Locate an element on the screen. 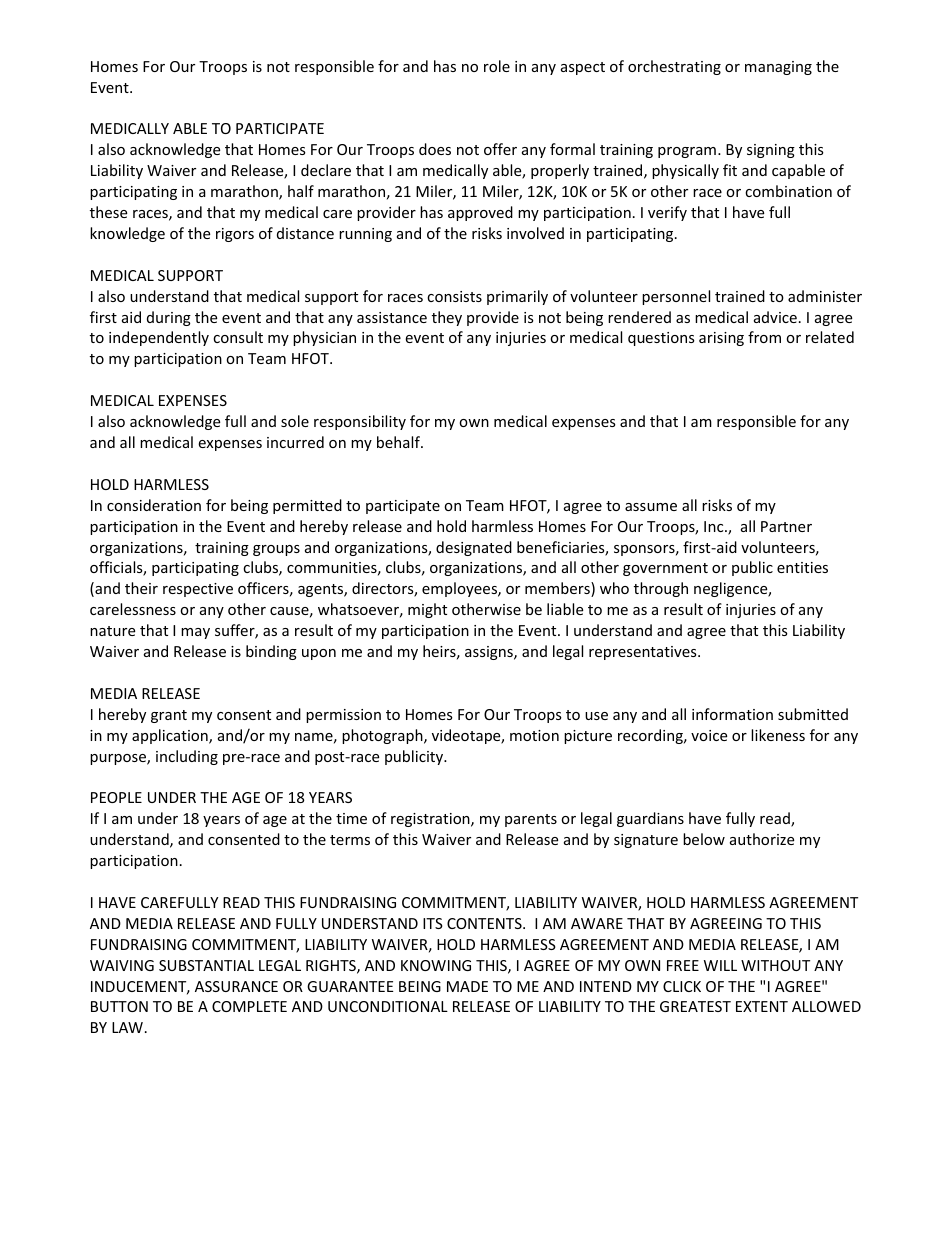 This screenshot has height=1233, width=952. designated is located at coordinates (474, 548).
